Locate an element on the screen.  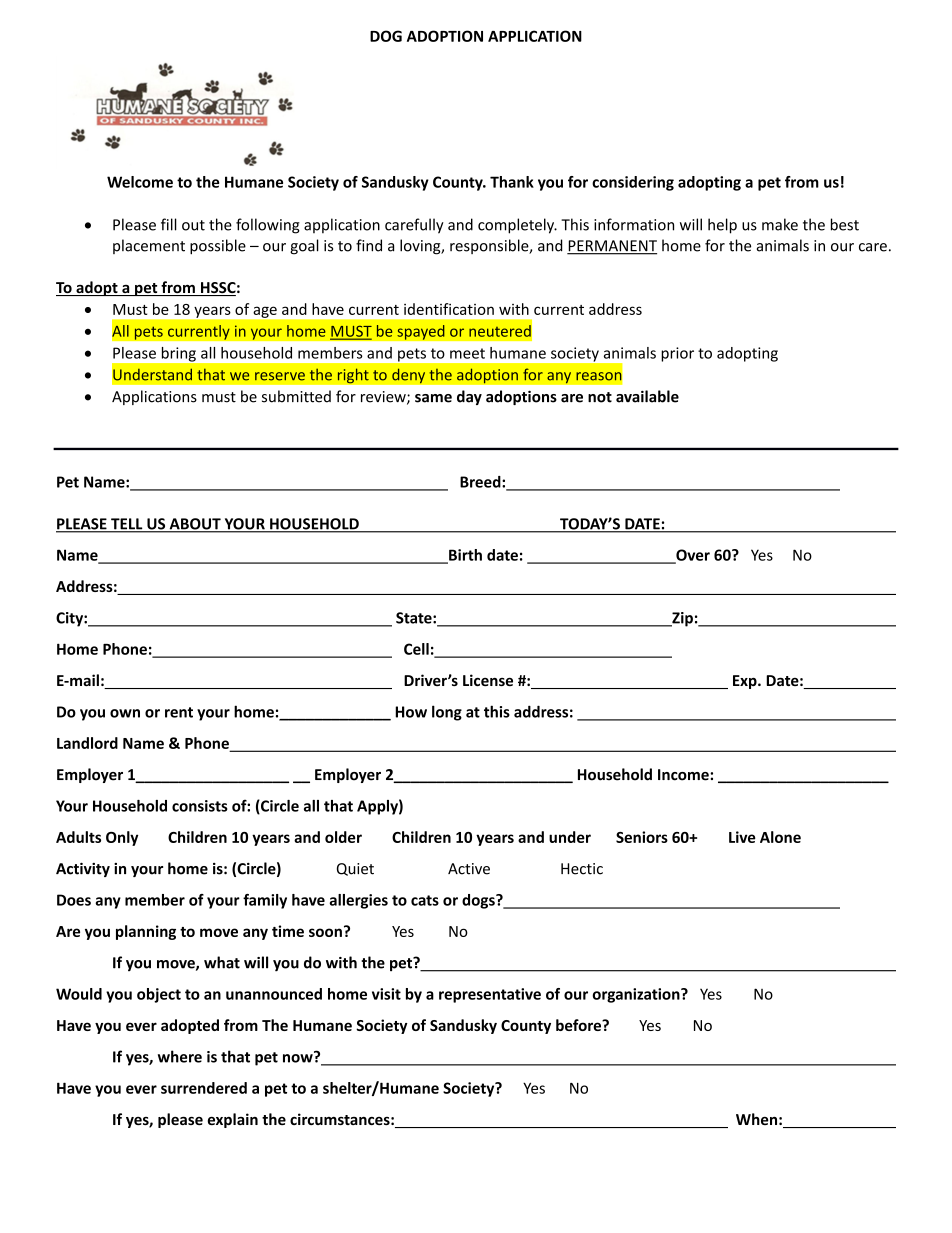
fill is located at coordinates (169, 224).
